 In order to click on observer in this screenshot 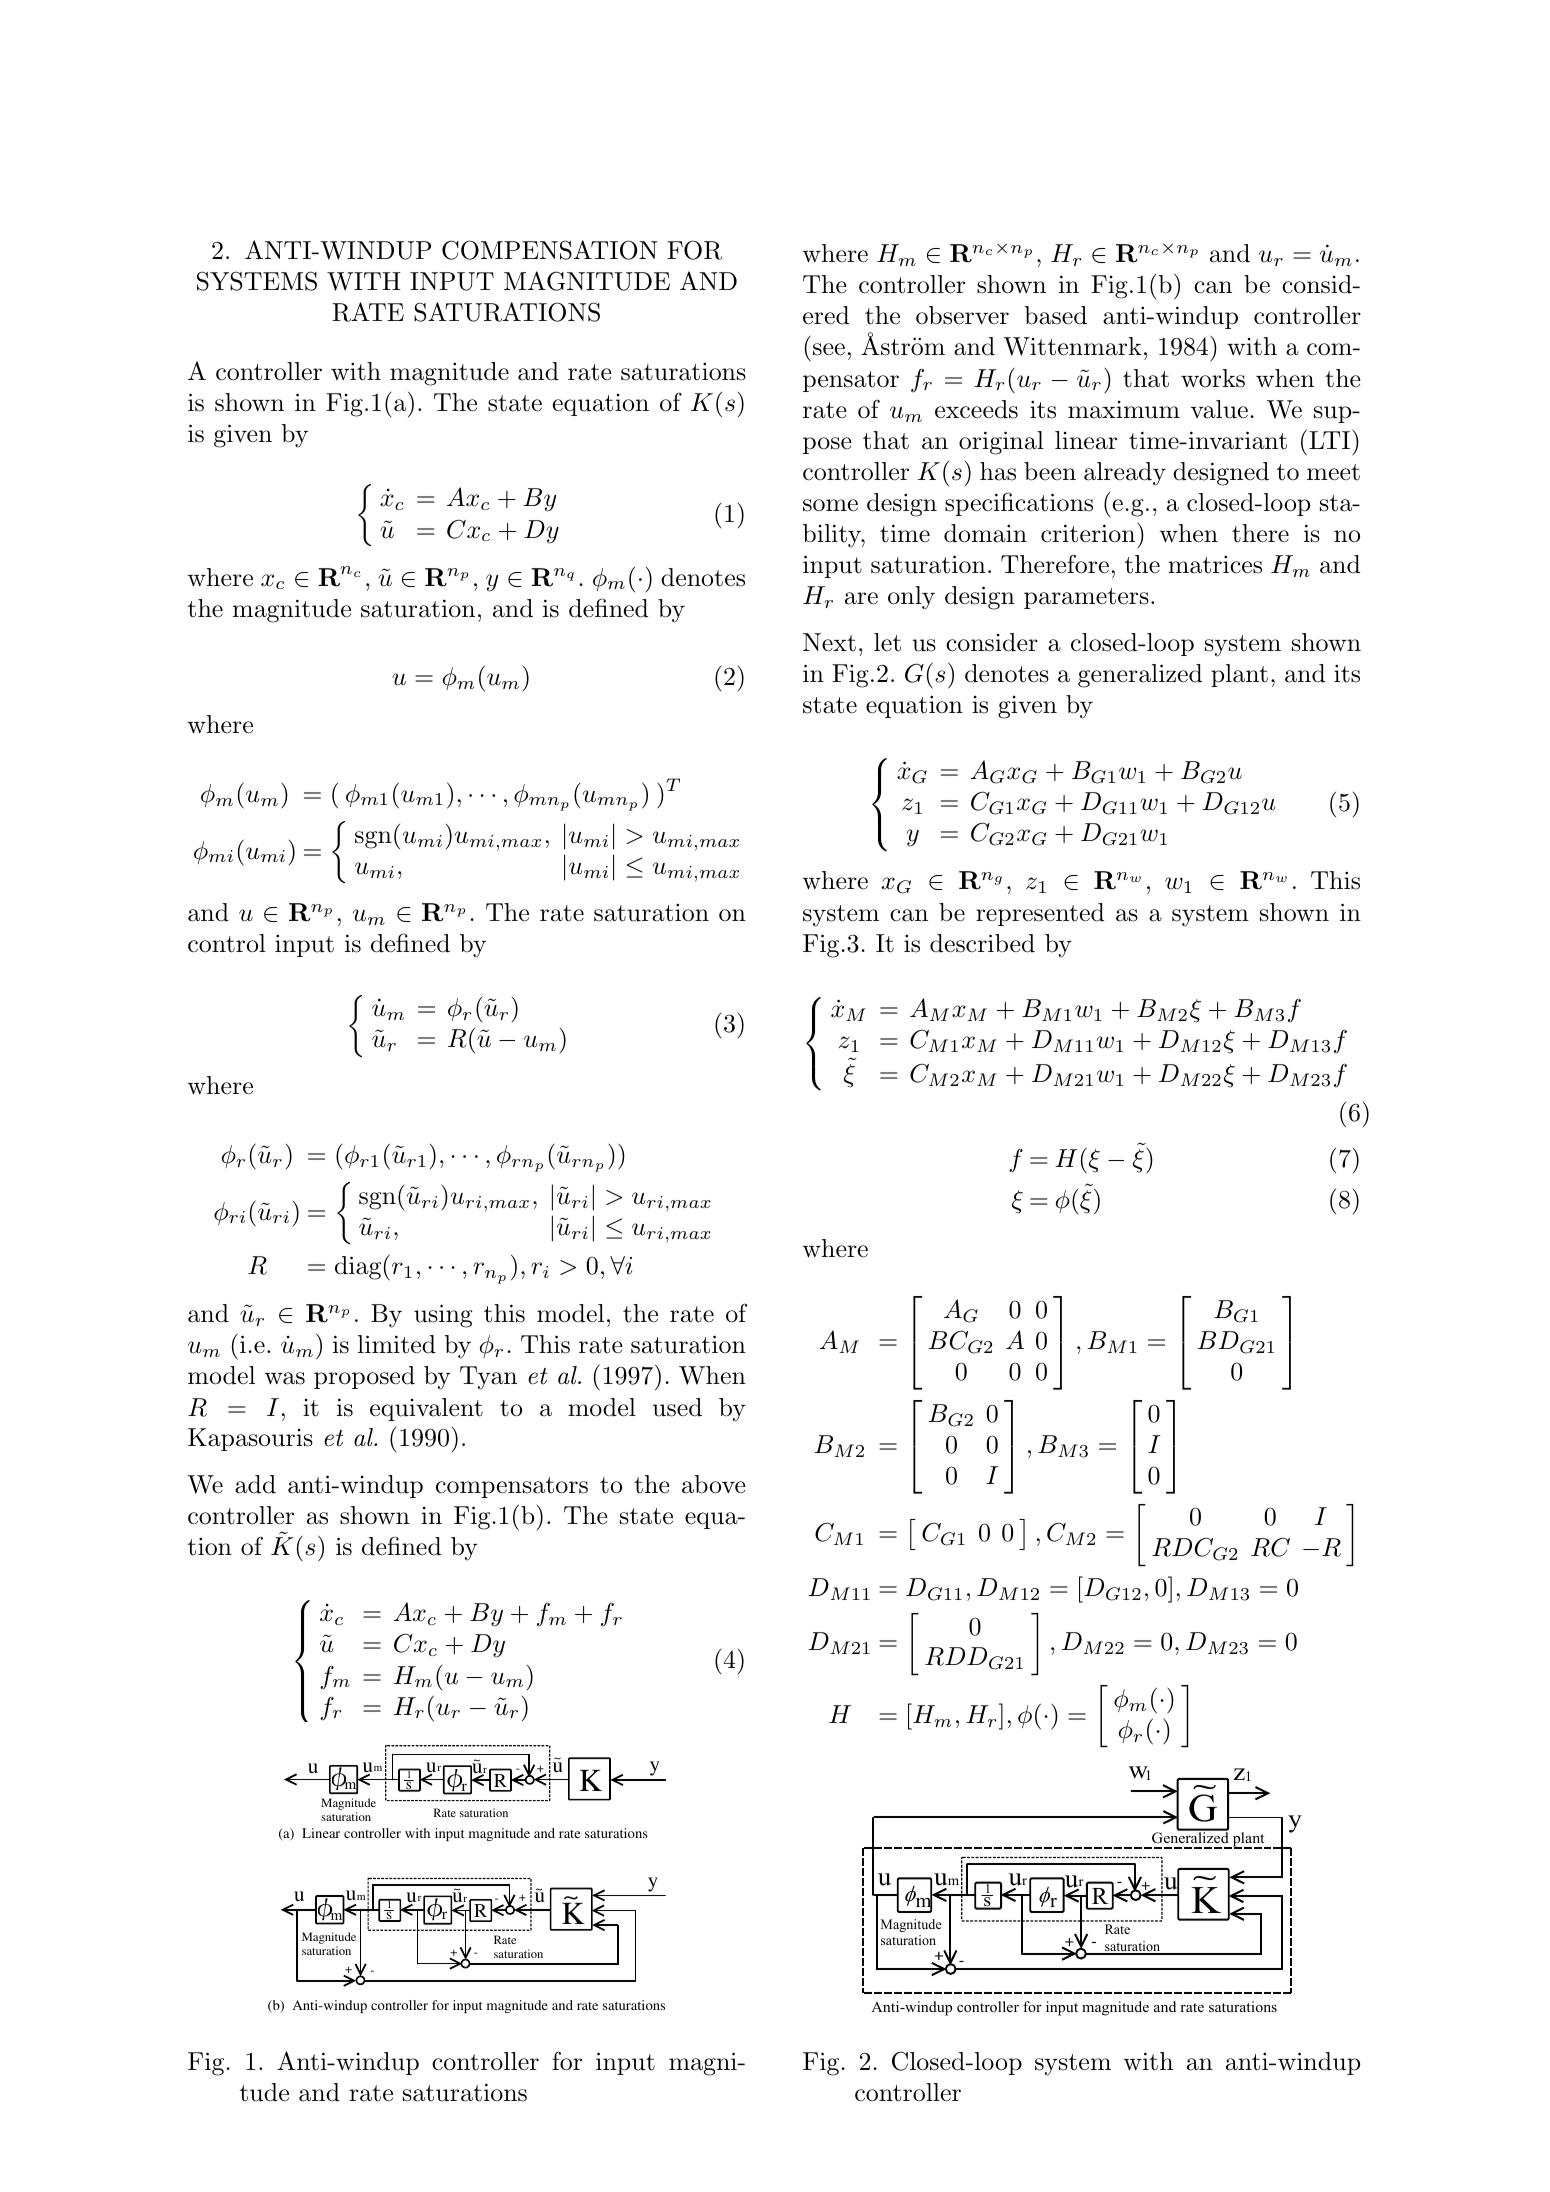, I will do `click(962, 315)`.
